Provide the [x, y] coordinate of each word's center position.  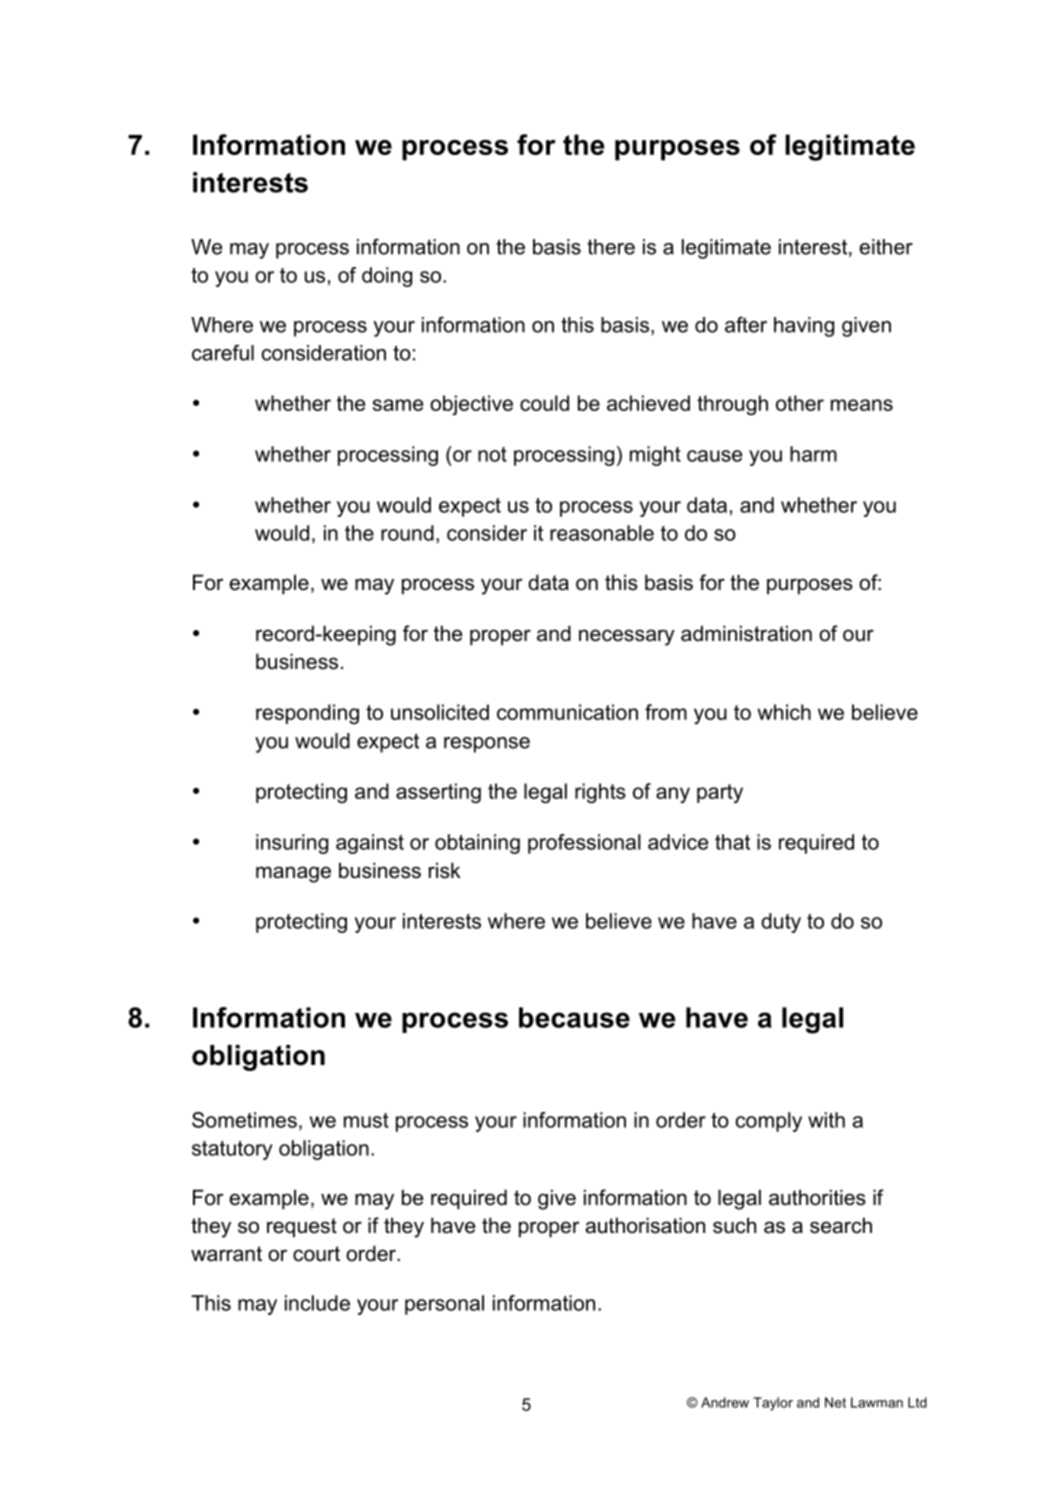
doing [387, 277]
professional [584, 844]
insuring [292, 844]
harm [813, 454]
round [407, 533]
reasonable [602, 533]
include [317, 1303]
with [826, 1120]
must [366, 1120]
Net [835, 1402]
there [611, 247]
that [732, 842]
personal [444, 1305]
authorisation [645, 1225]
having [804, 327]
